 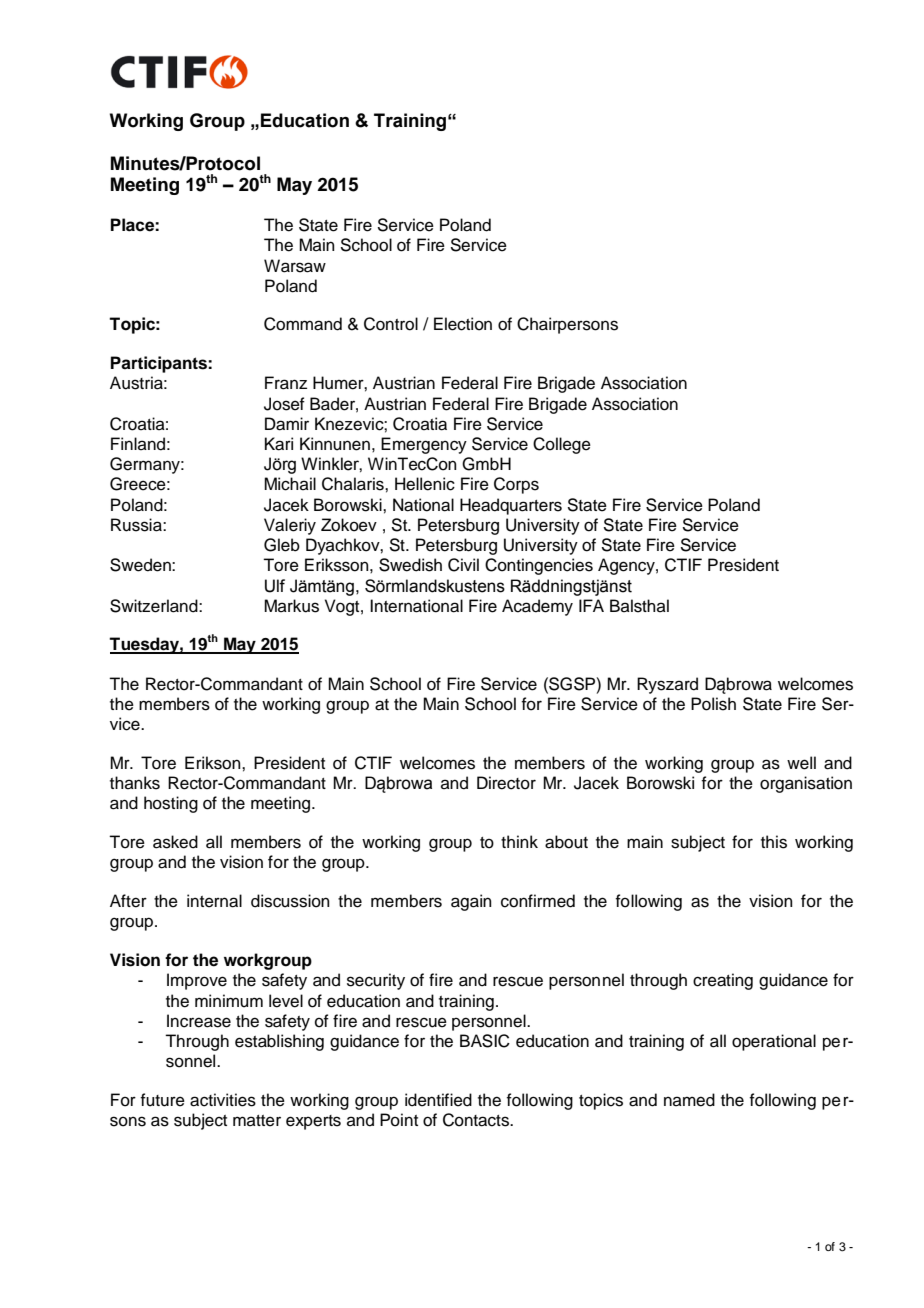 What do you see at coordinates (689, 1100) in the image?
I see `named` at bounding box center [689, 1100].
